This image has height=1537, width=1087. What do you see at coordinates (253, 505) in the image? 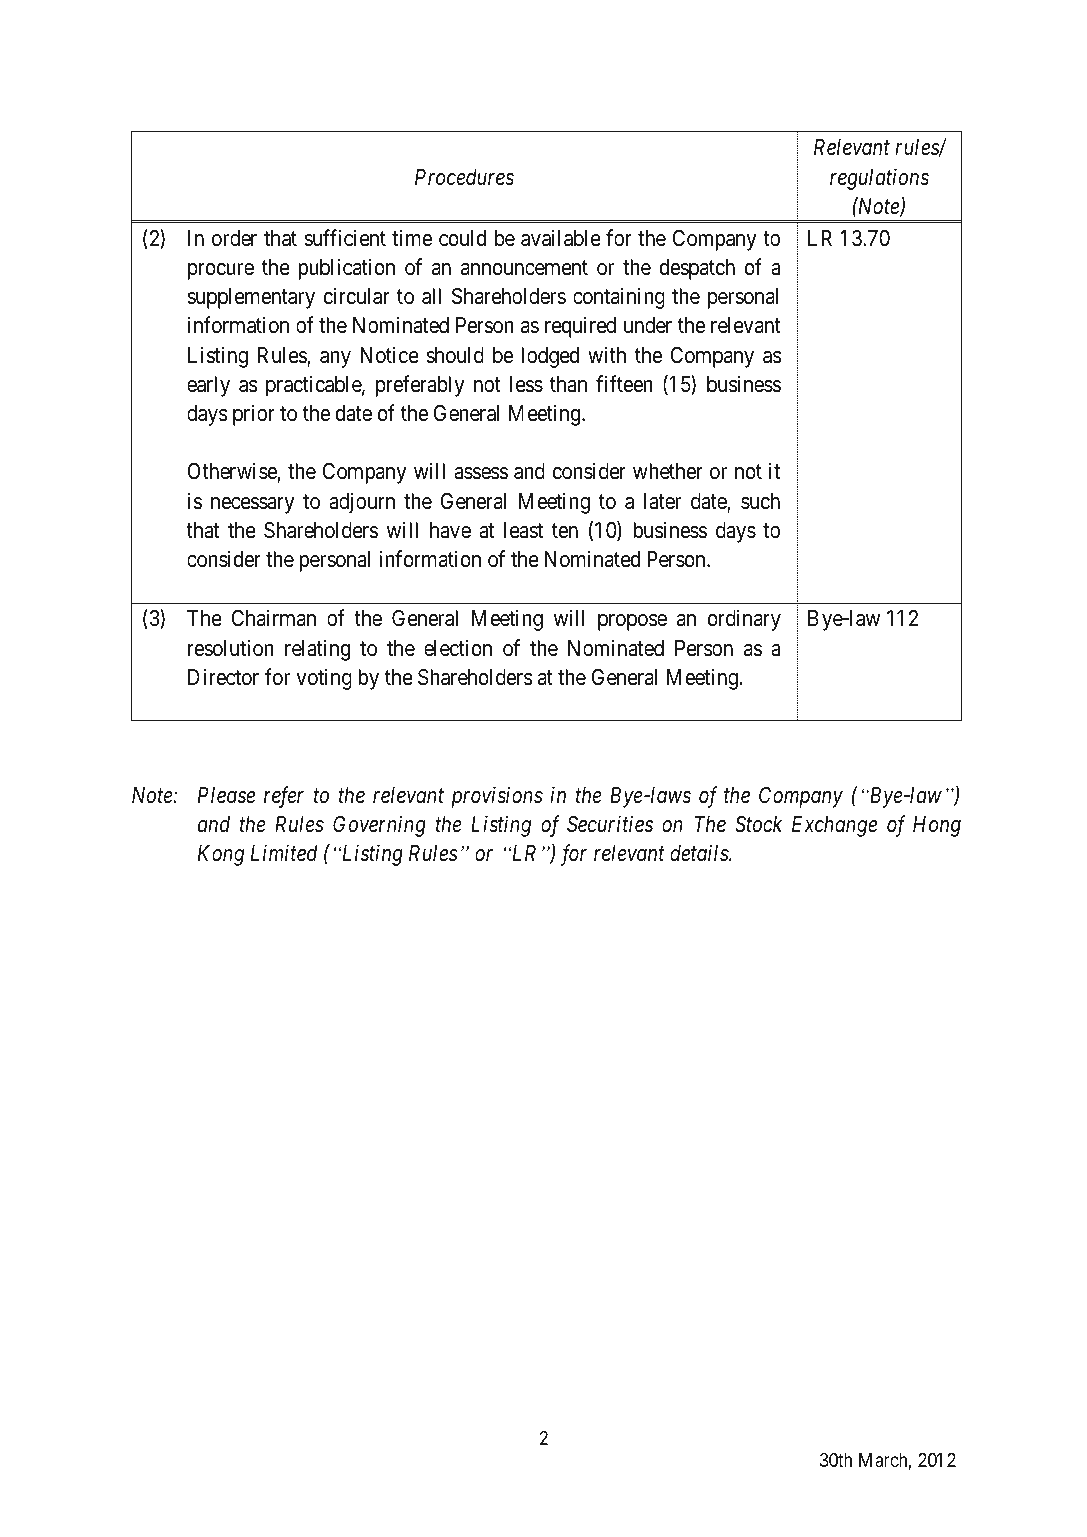
I see `necessary` at bounding box center [253, 505].
